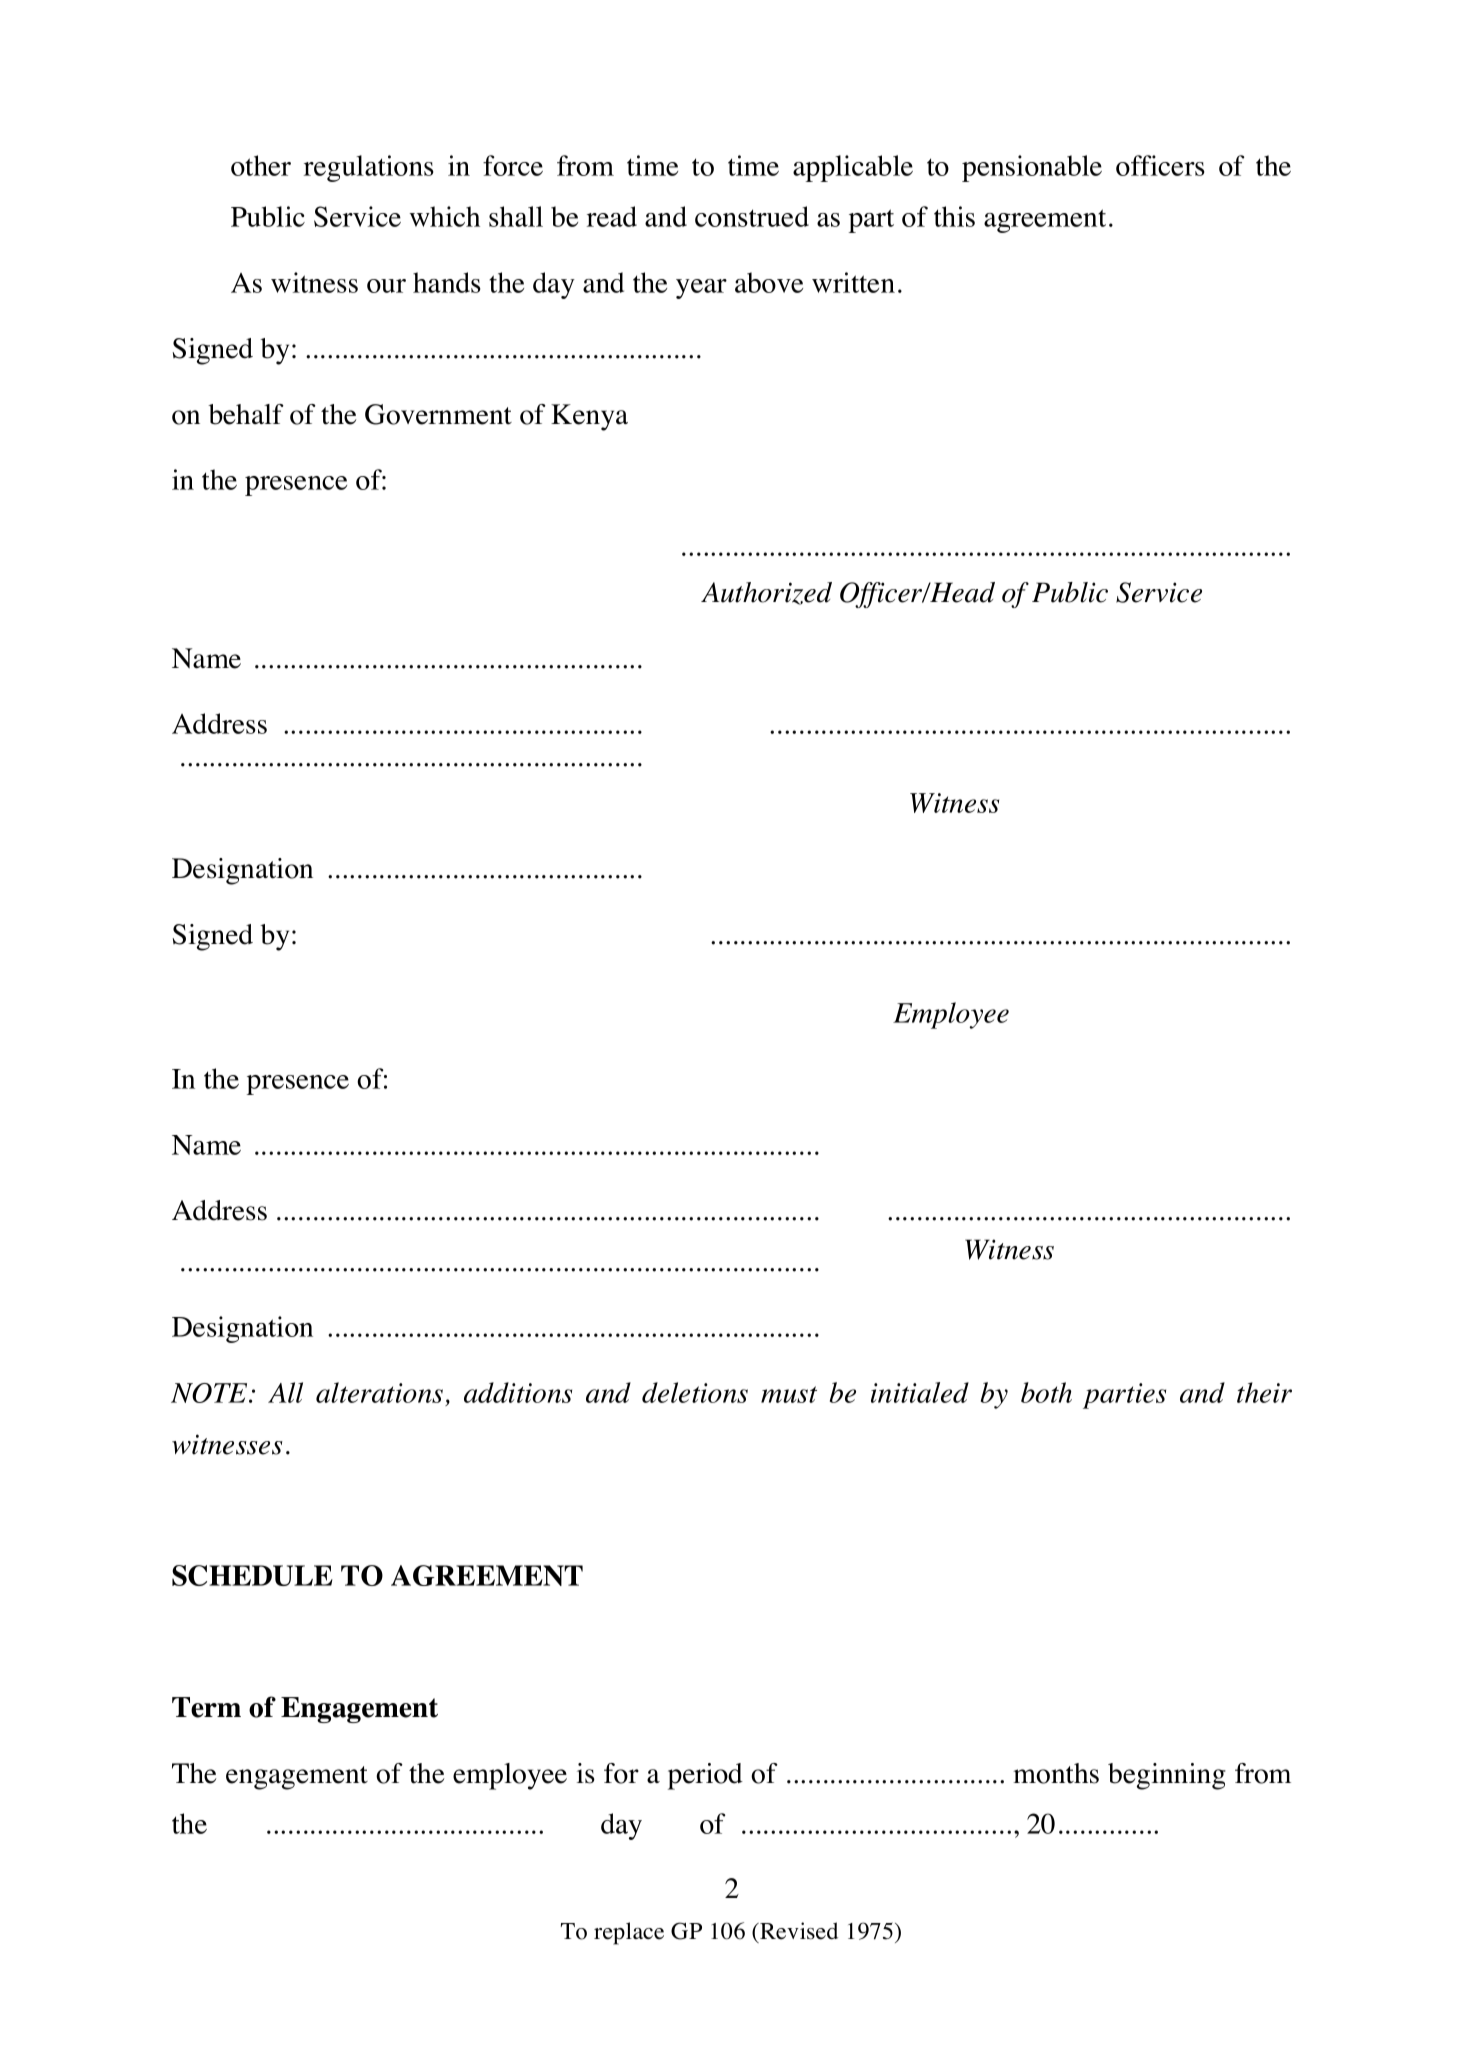  I want to click on this, so click(954, 216).
